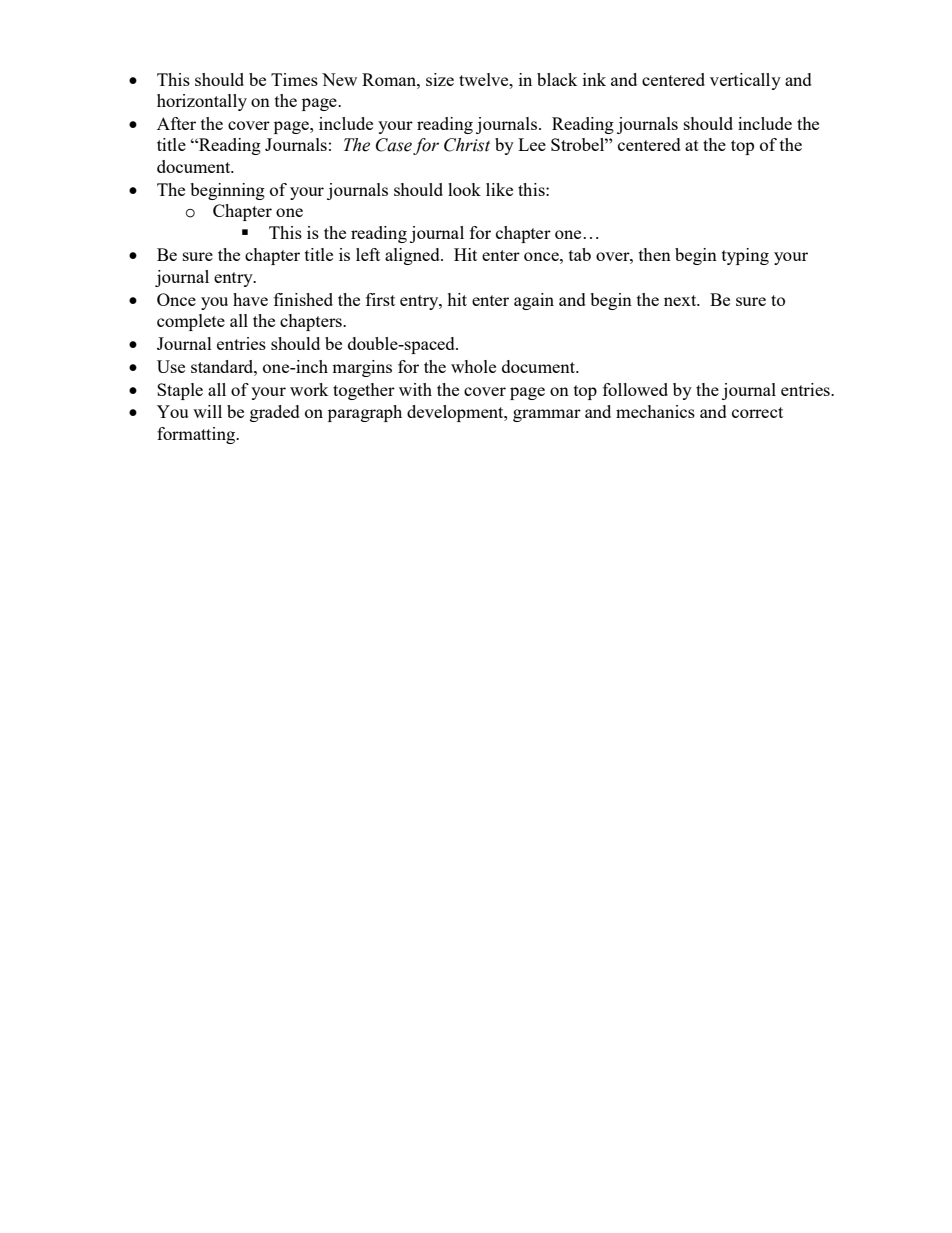 Image resolution: width=952 pixels, height=1233 pixels. Describe the element at coordinates (202, 102) in the page. I see `horizontally` at that location.
